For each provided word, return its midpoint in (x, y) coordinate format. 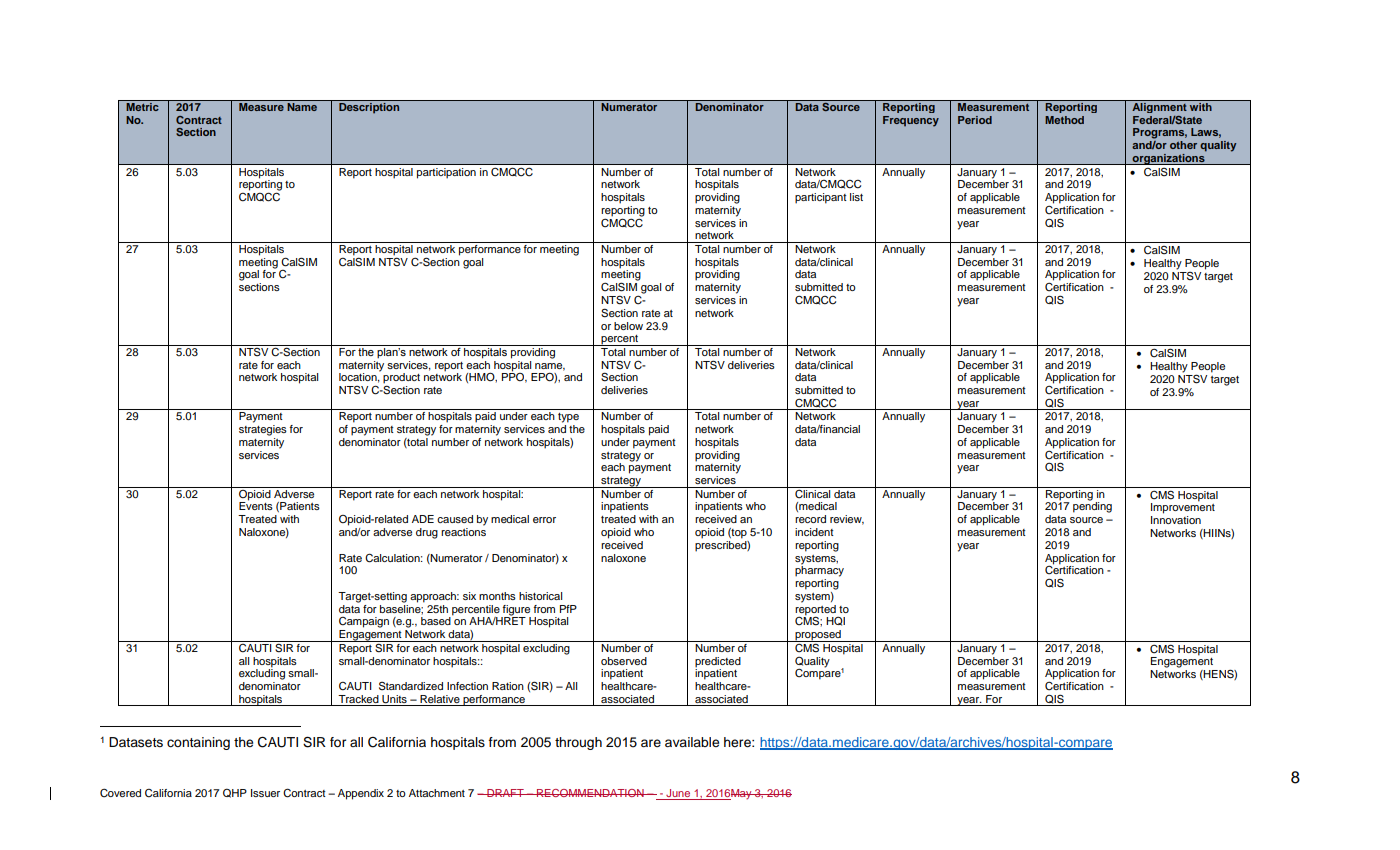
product (401, 379)
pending (1092, 506)
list (856, 197)
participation (446, 173)
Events (256, 505)
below (628, 326)
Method (1064, 120)
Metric (142, 106)
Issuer (265, 793)
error (544, 520)
